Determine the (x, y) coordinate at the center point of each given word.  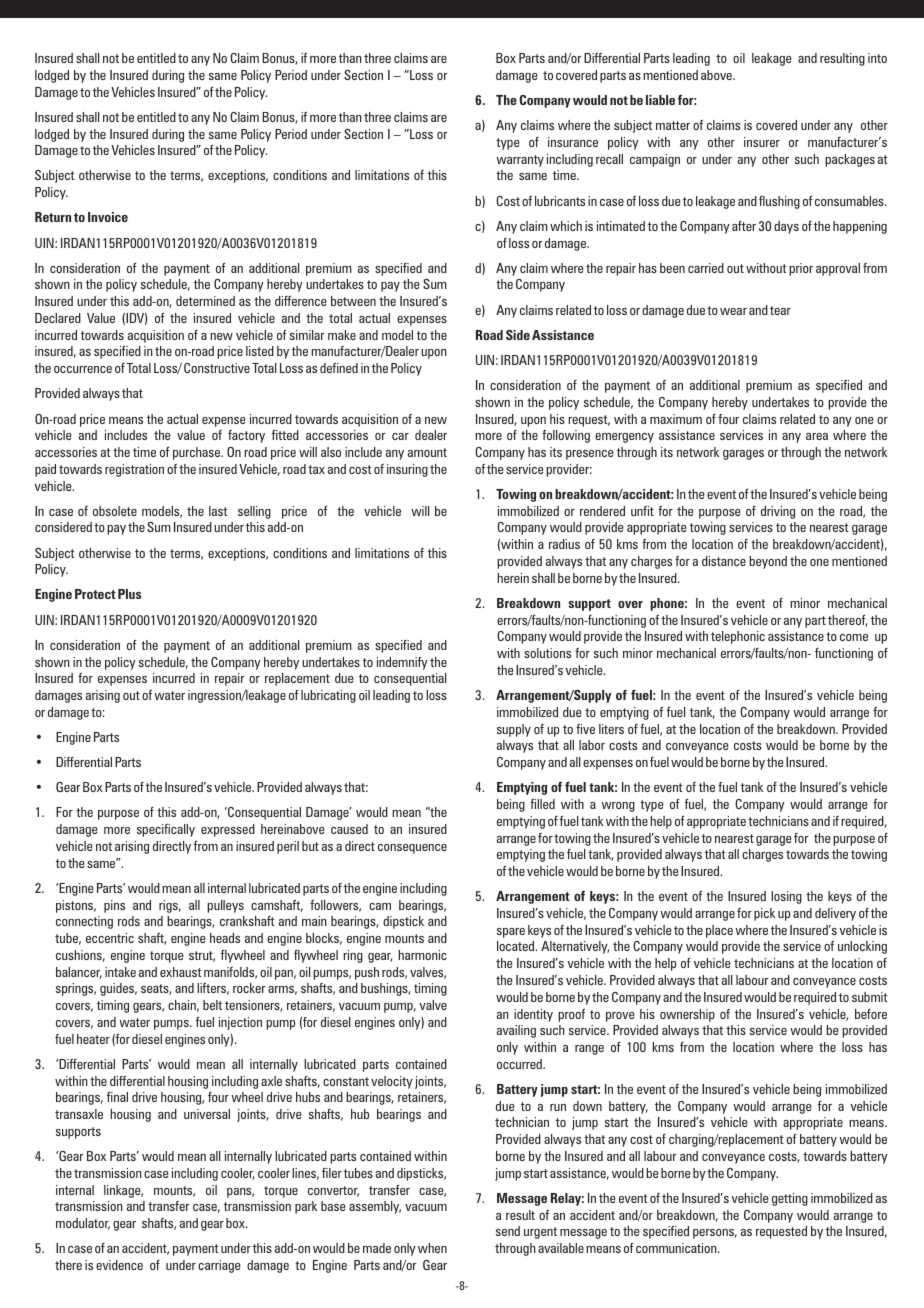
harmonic (422, 955)
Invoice (108, 217)
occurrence (83, 369)
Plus (130, 594)
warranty (520, 161)
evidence (119, 1265)
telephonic (738, 637)
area (817, 436)
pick (764, 914)
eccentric (110, 938)
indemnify (402, 663)
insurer (762, 142)
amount (427, 452)
